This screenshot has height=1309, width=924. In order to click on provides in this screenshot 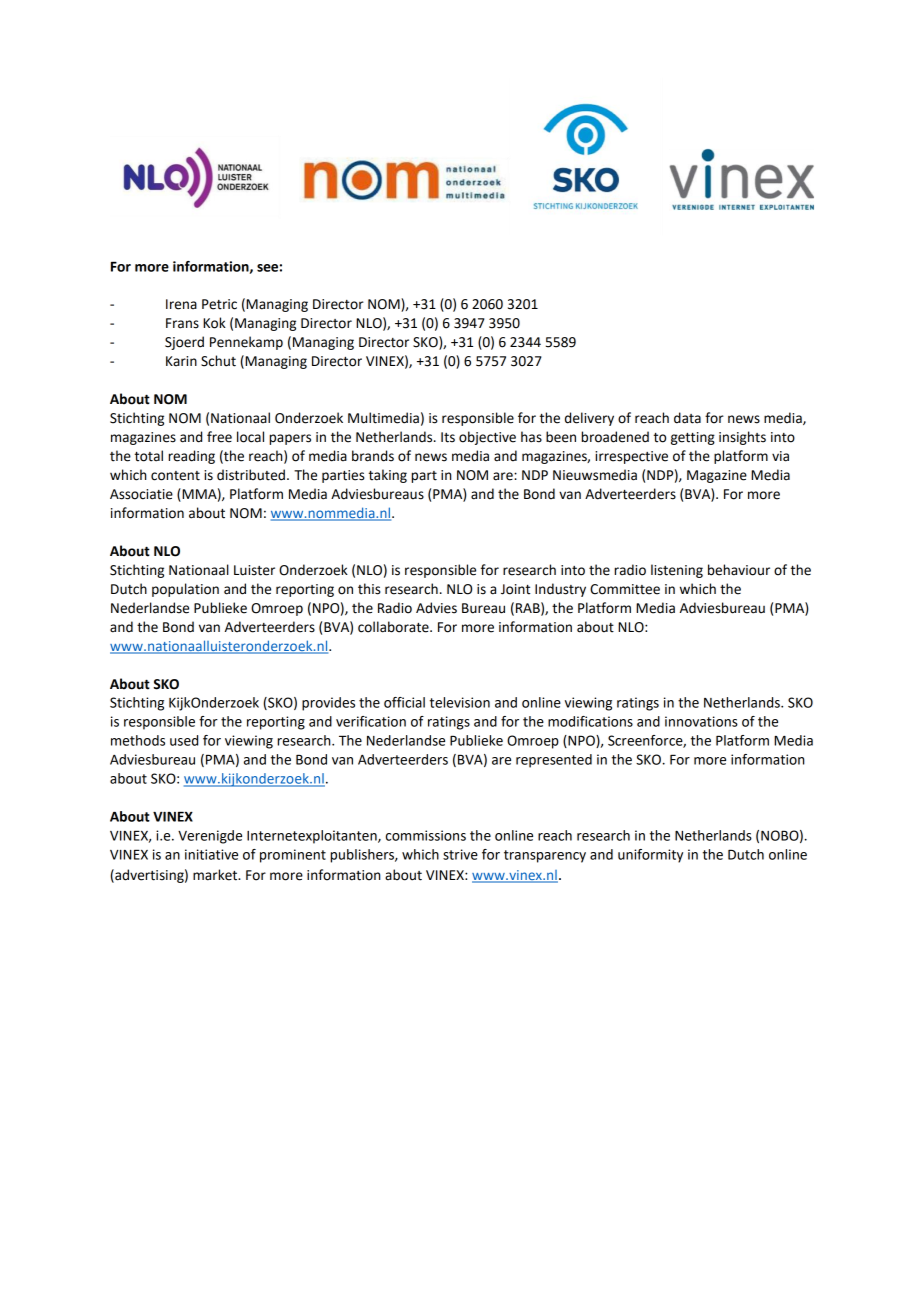, I will do `click(328, 704)`.
